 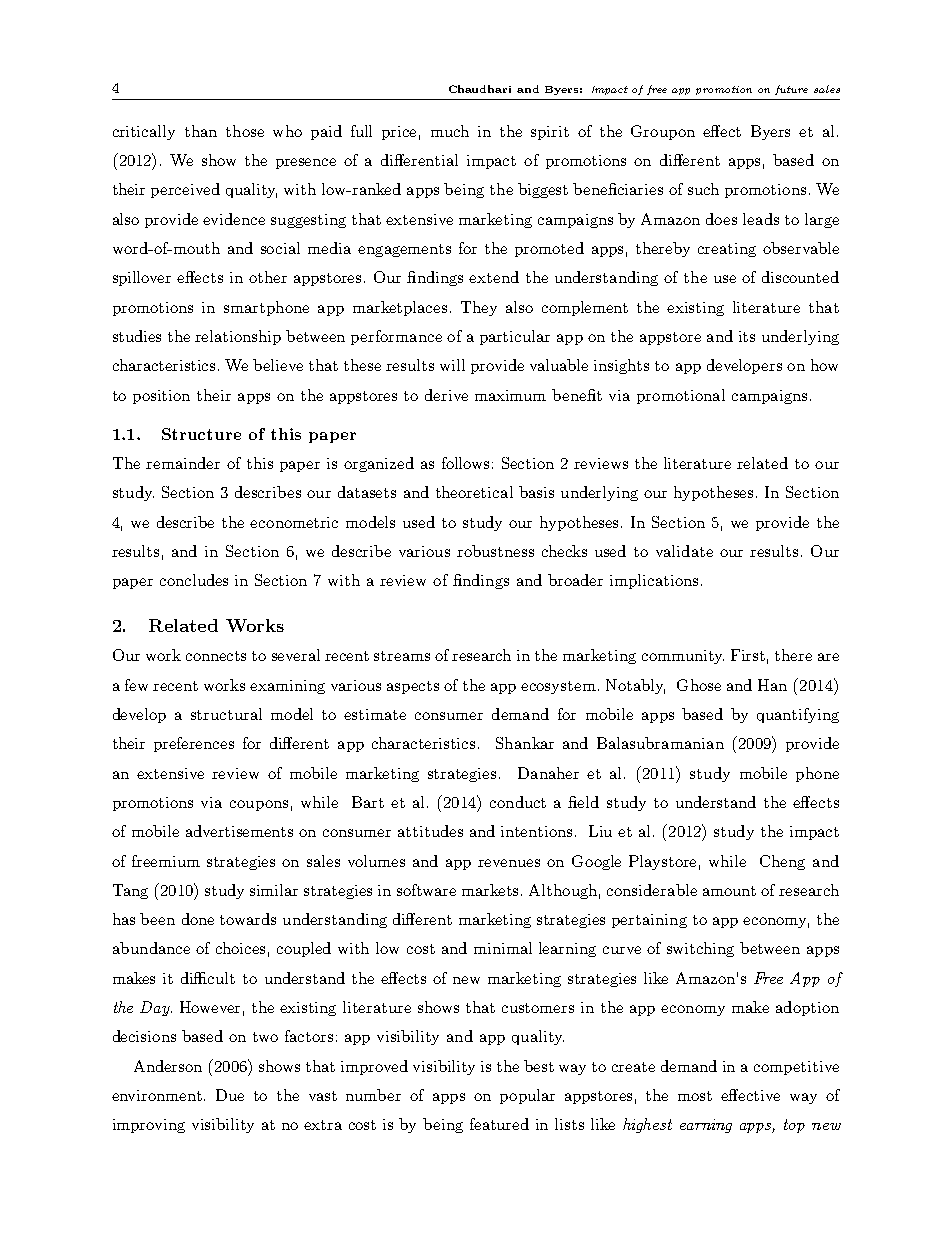 What do you see at coordinates (194, 580) in the document?
I see `concludes` at bounding box center [194, 580].
